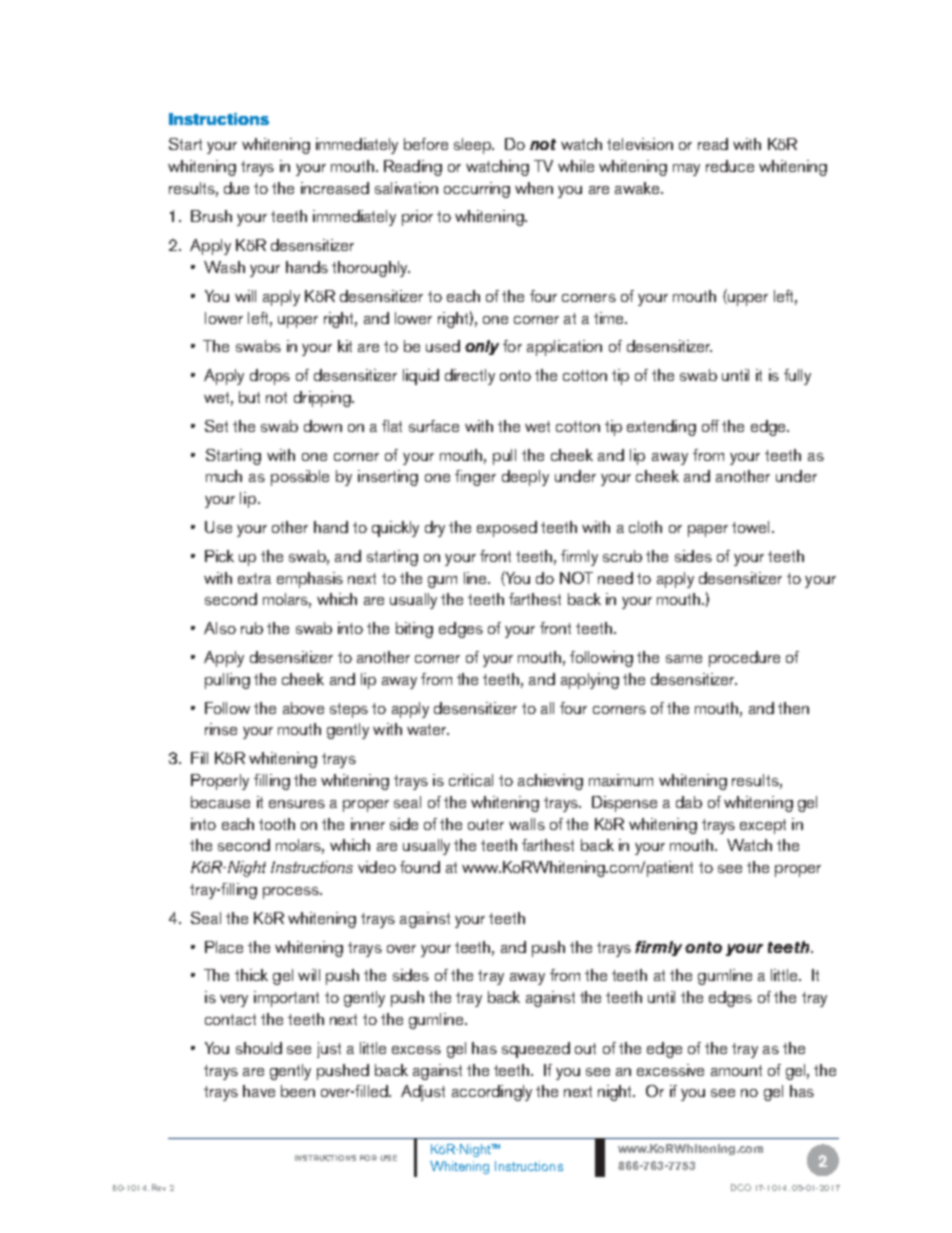  What do you see at coordinates (219, 556) in the screenshot?
I see `Pick` at bounding box center [219, 556].
